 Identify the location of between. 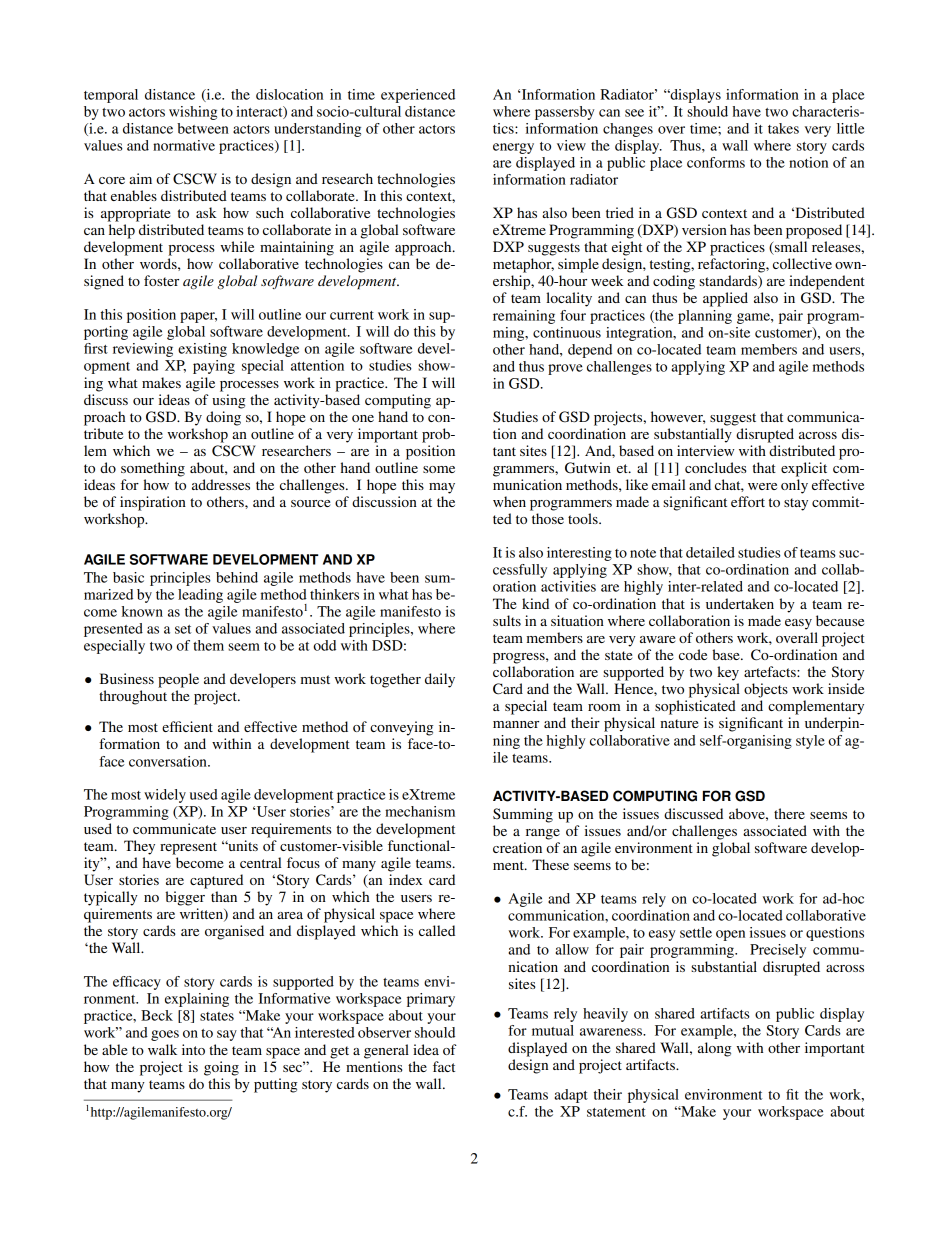
(203, 128).
